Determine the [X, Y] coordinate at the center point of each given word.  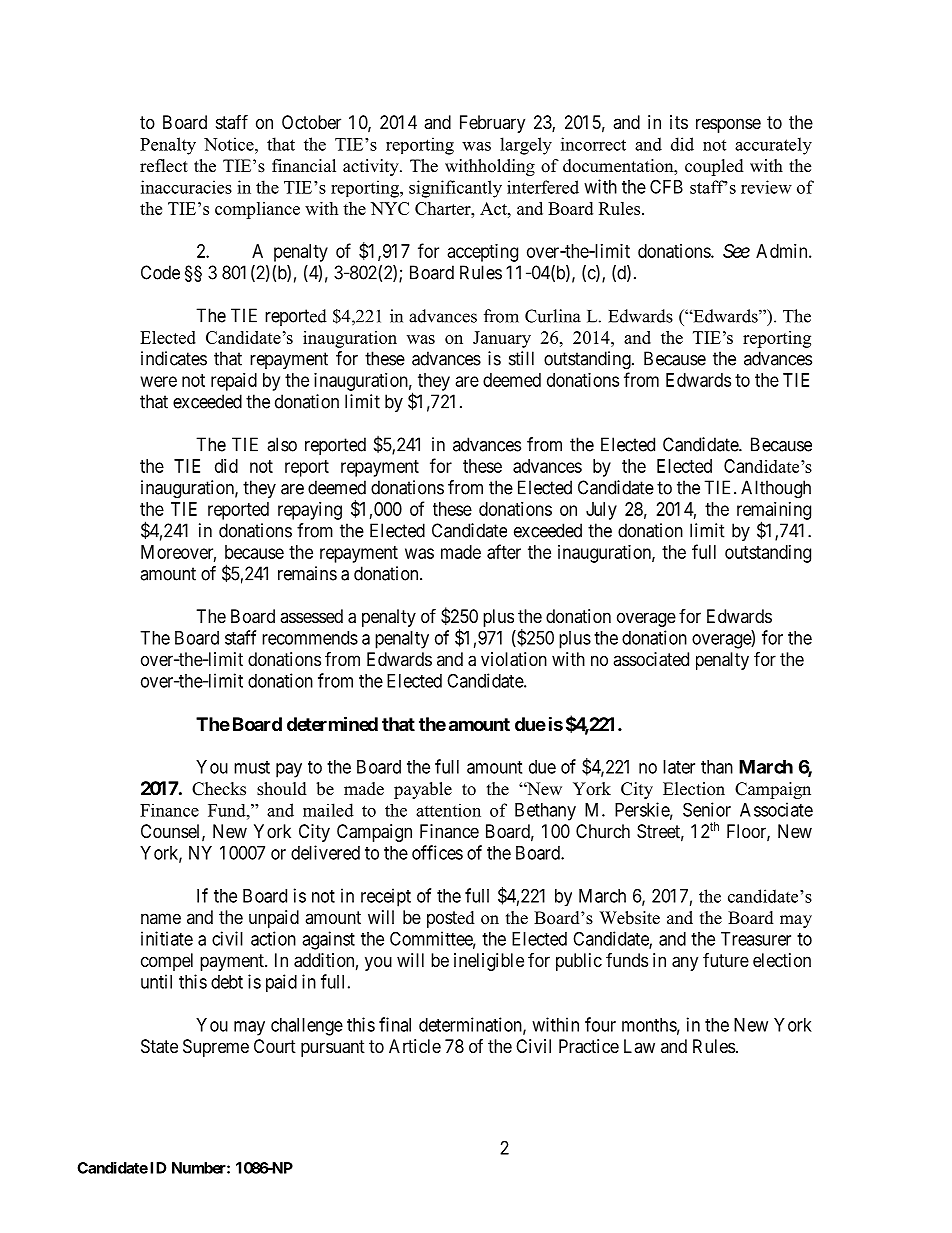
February [492, 124]
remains [307, 573]
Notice [230, 144]
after [504, 551]
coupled [714, 167]
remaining [774, 512]
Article [415, 1046]
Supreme [216, 1048]
